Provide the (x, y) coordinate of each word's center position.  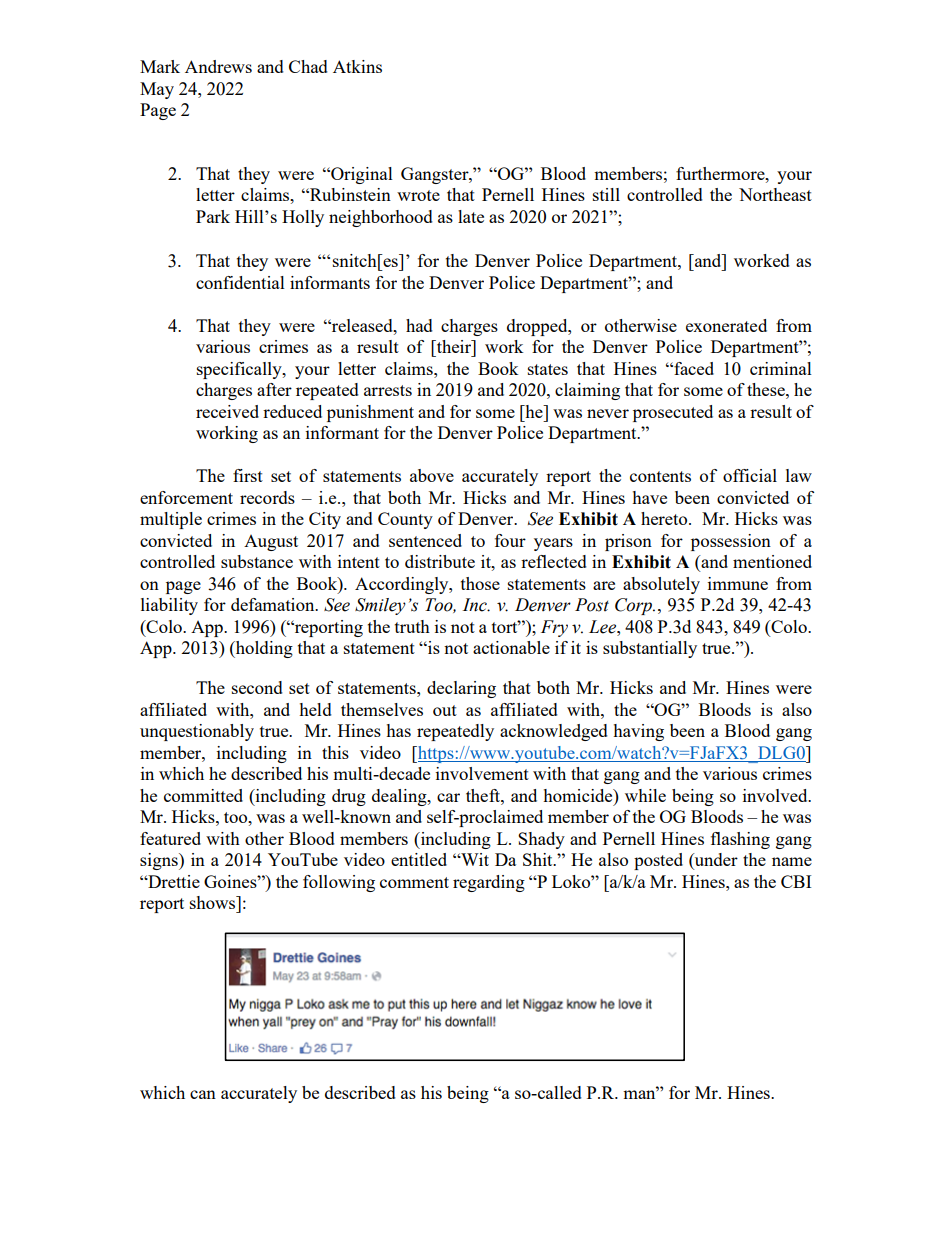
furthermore (721, 173)
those (480, 583)
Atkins (357, 66)
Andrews (218, 66)
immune (738, 583)
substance (257, 561)
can (203, 1094)
